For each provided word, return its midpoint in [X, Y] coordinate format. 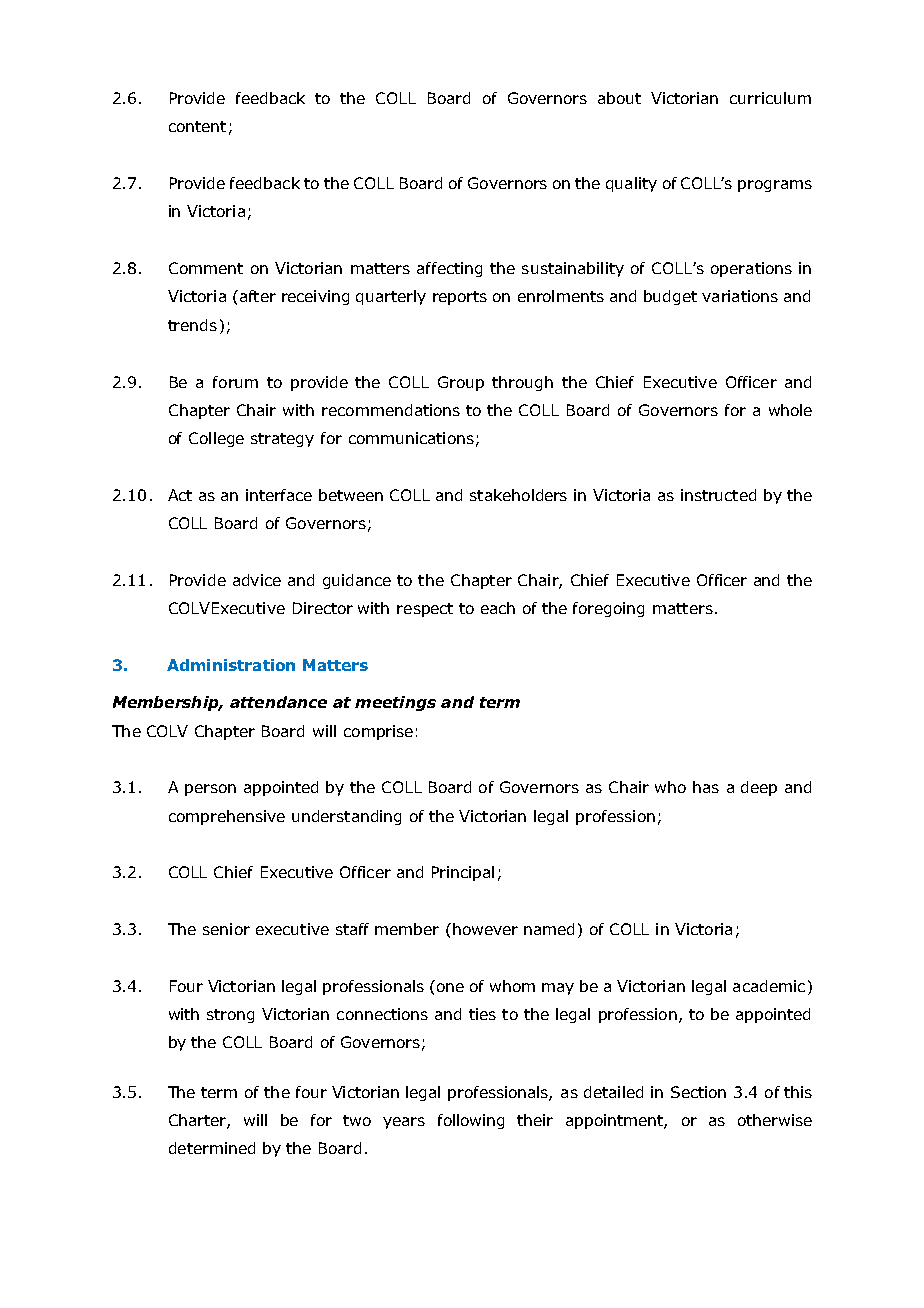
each [498, 608]
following [471, 1121]
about [619, 98]
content [197, 126]
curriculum [770, 98]
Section [698, 1092]
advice [257, 580]
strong [230, 1016]
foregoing [608, 609]
